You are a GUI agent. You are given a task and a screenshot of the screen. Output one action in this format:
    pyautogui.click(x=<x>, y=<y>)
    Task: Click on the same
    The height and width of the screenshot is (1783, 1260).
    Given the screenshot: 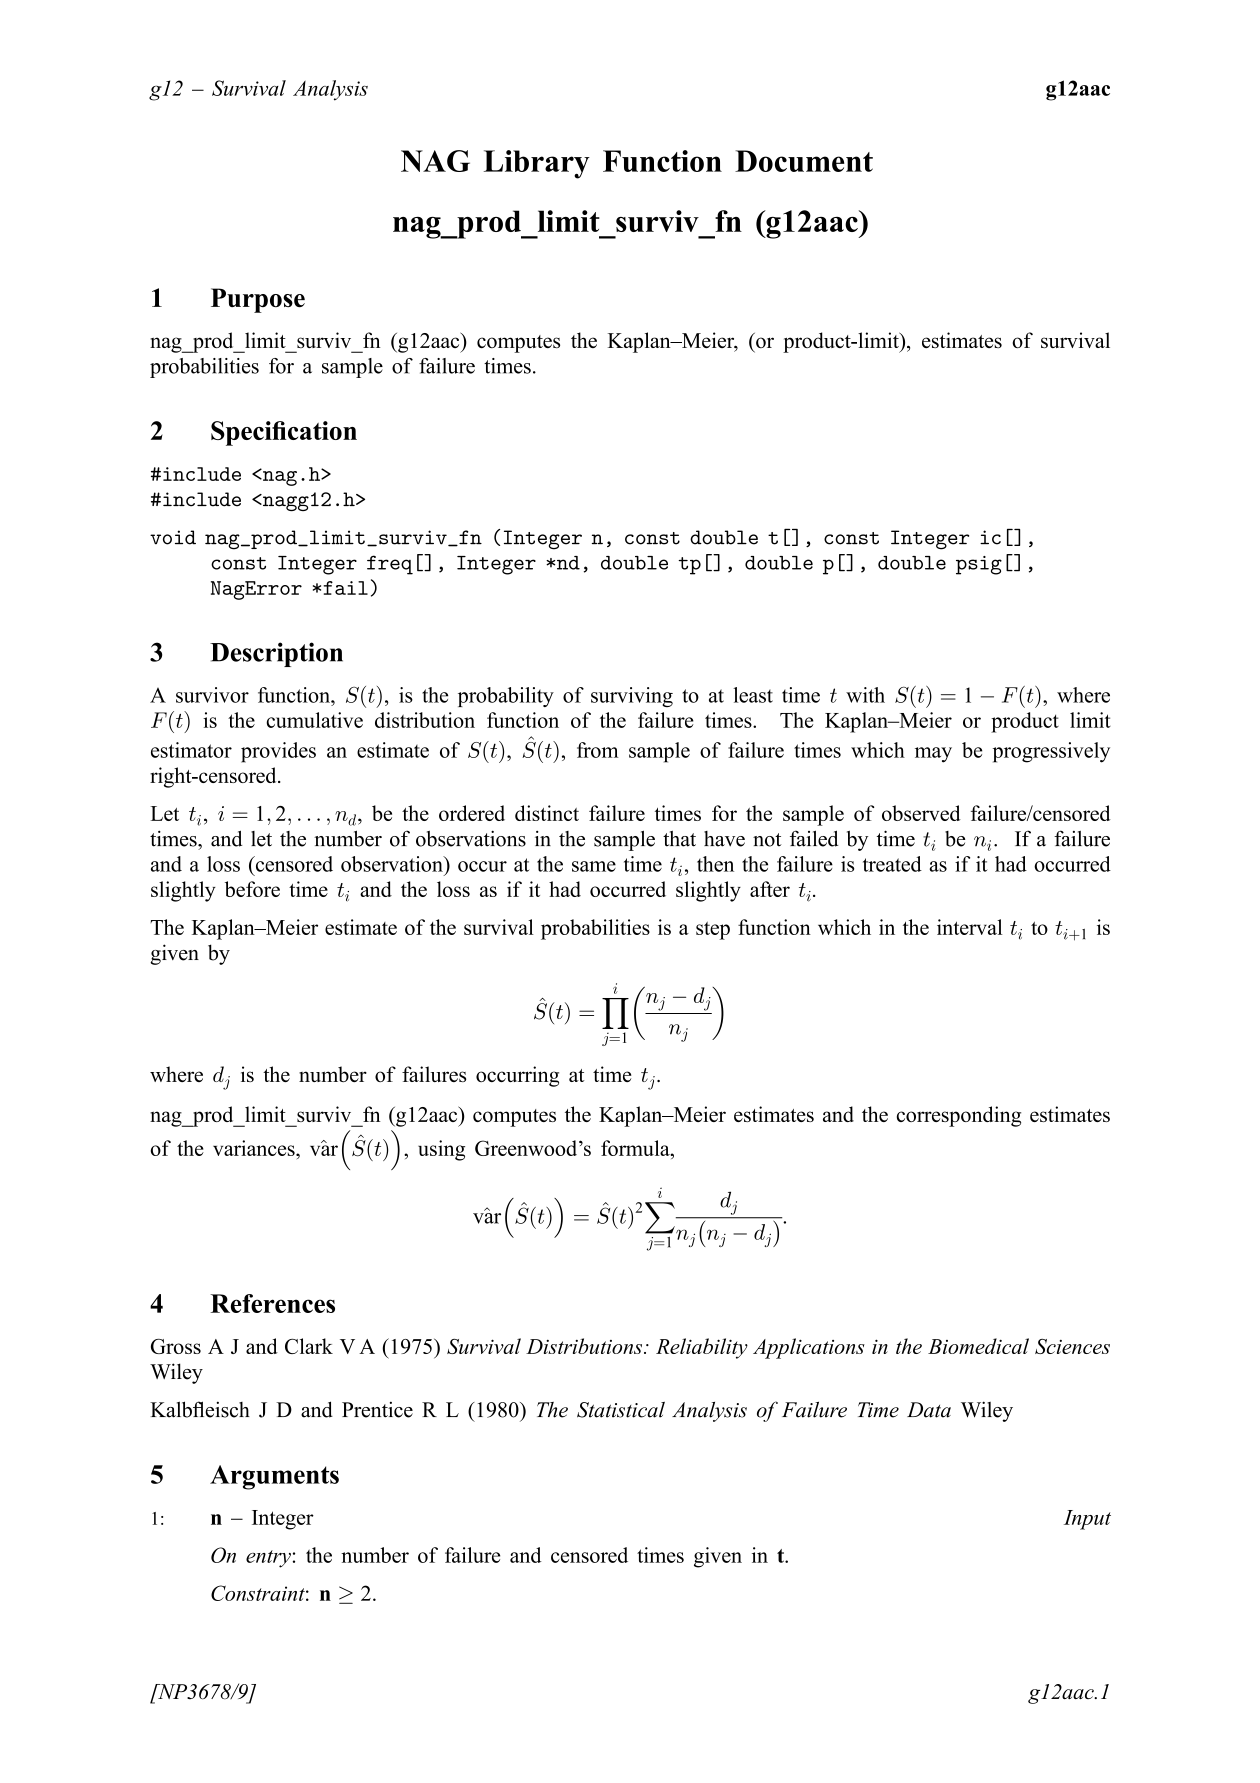 What is the action you would take?
    pyautogui.click(x=594, y=866)
